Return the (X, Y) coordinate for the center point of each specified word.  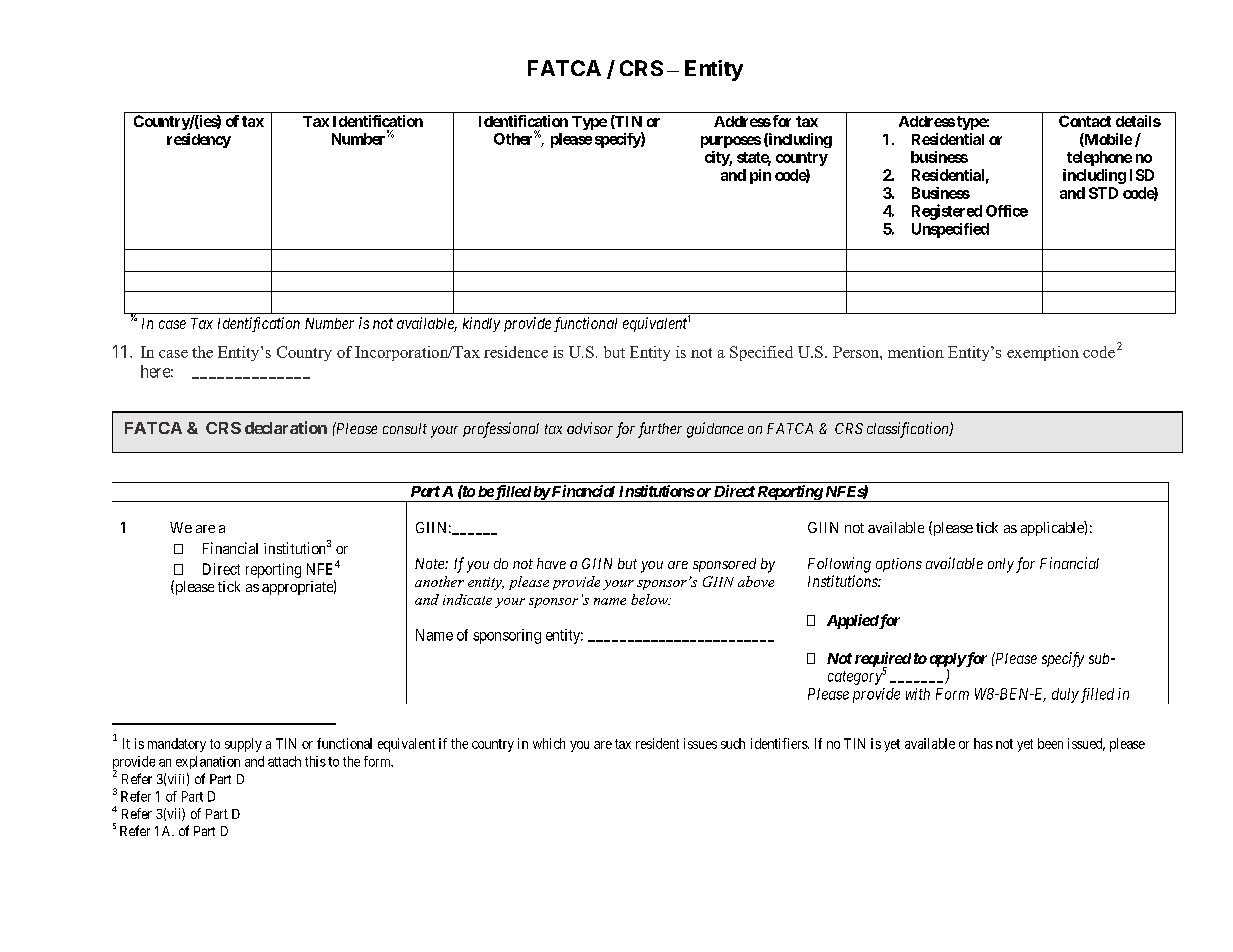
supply (243, 745)
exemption (1043, 353)
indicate (467, 599)
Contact (1085, 121)
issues (700, 743)
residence (516, 352)
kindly (481, 324)
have (551, 563)
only (1001, 565)
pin (760, 176)
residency (199, 140)
